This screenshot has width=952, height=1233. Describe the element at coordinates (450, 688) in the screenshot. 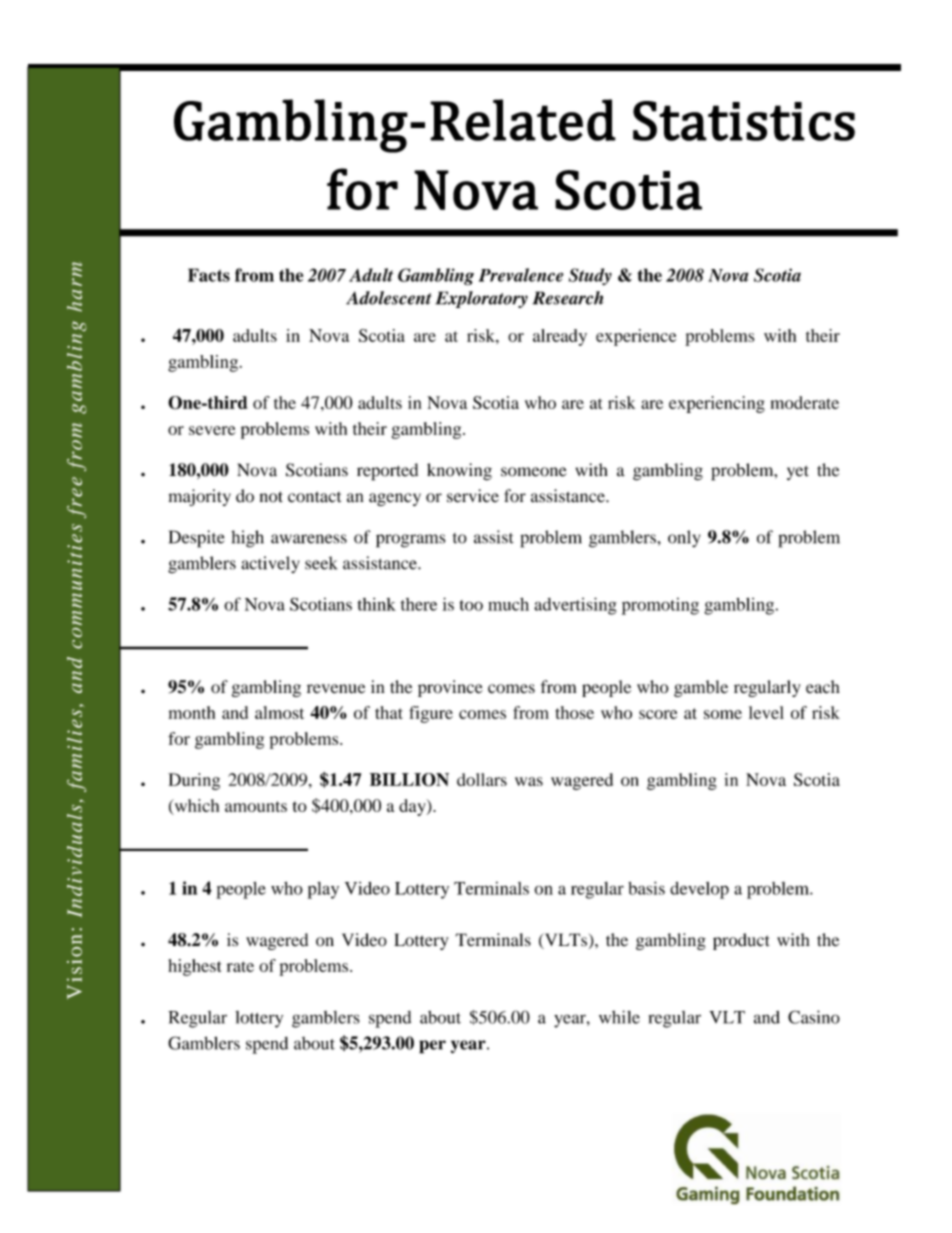

I see `province` at that location.
